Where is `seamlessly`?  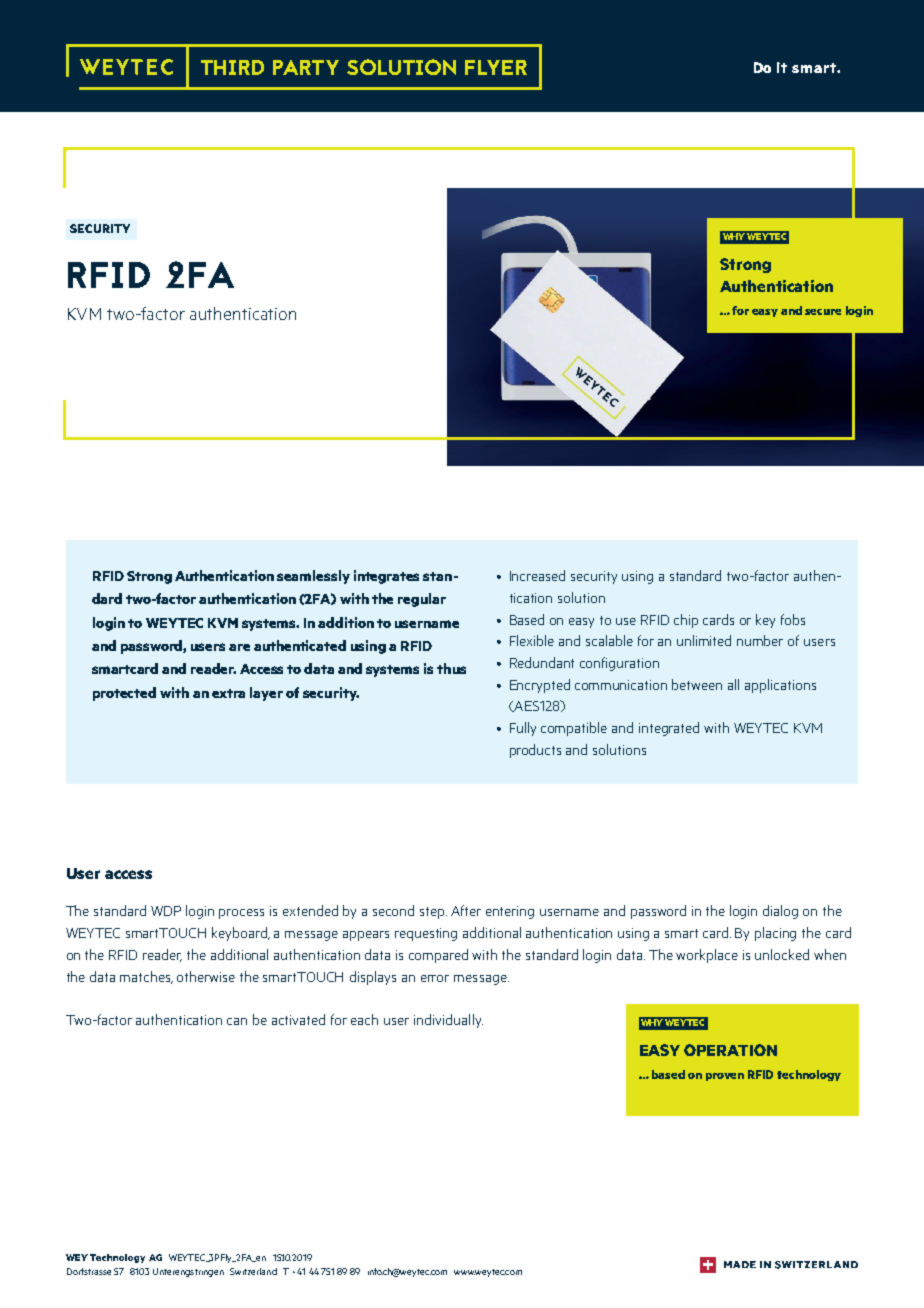
seamlessly is located at coordinates (313, 577).
